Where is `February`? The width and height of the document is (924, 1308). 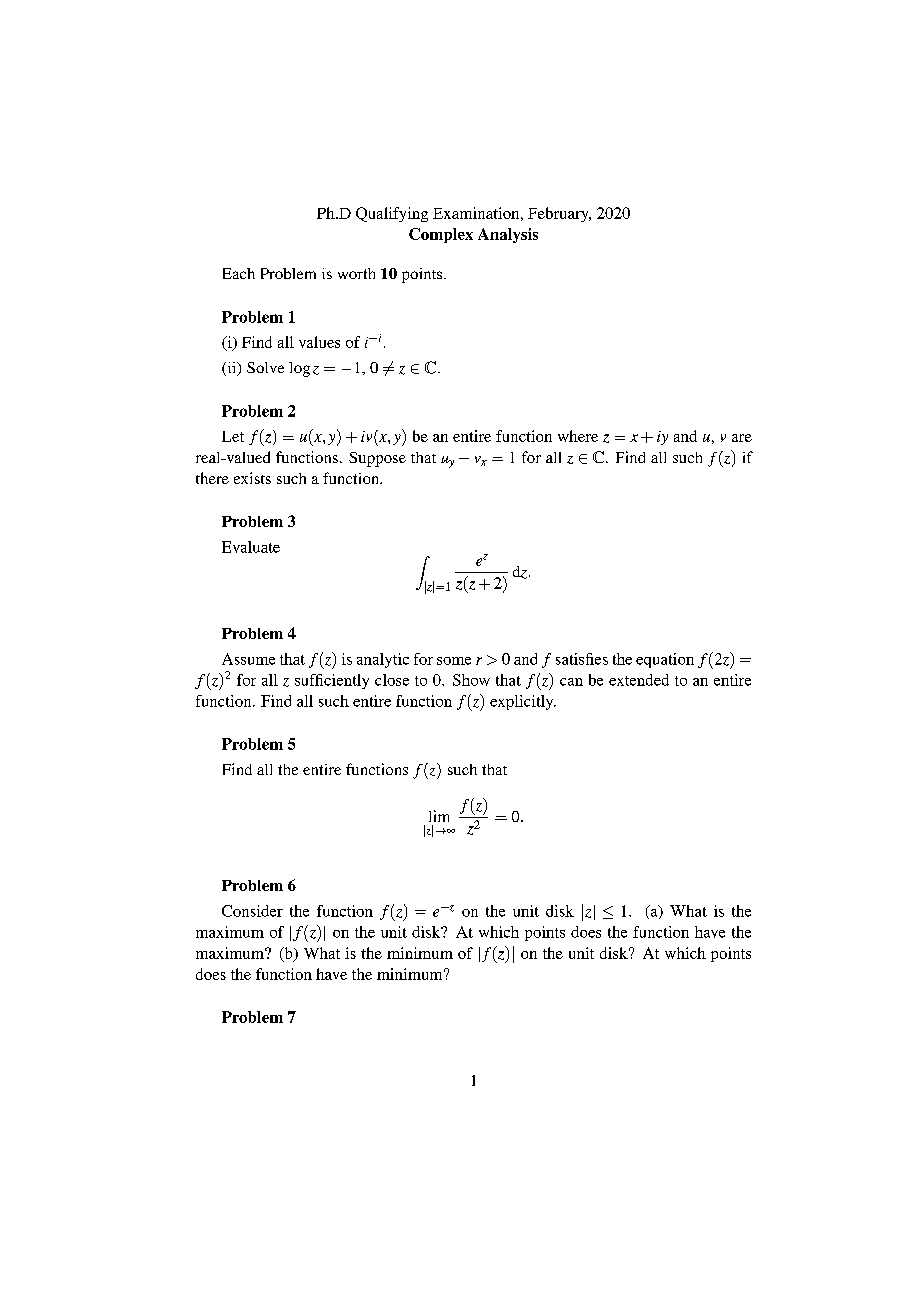
February is located at coordinates (559, 214).
